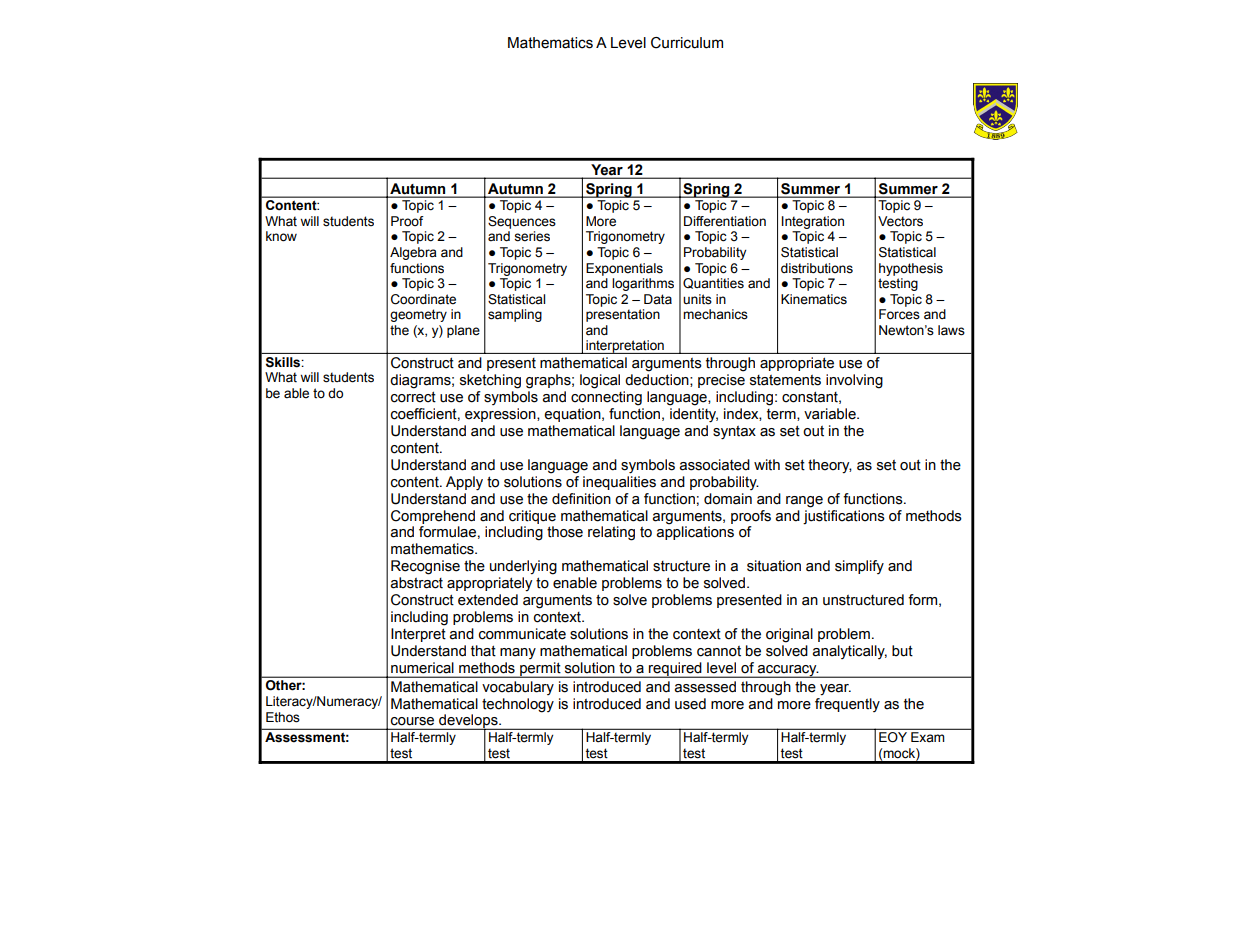 This image has height=952, width=1233. What do you see at coordinates (522, 222) in the image?
I see `Sequences` at bounding box center [522, 222].
